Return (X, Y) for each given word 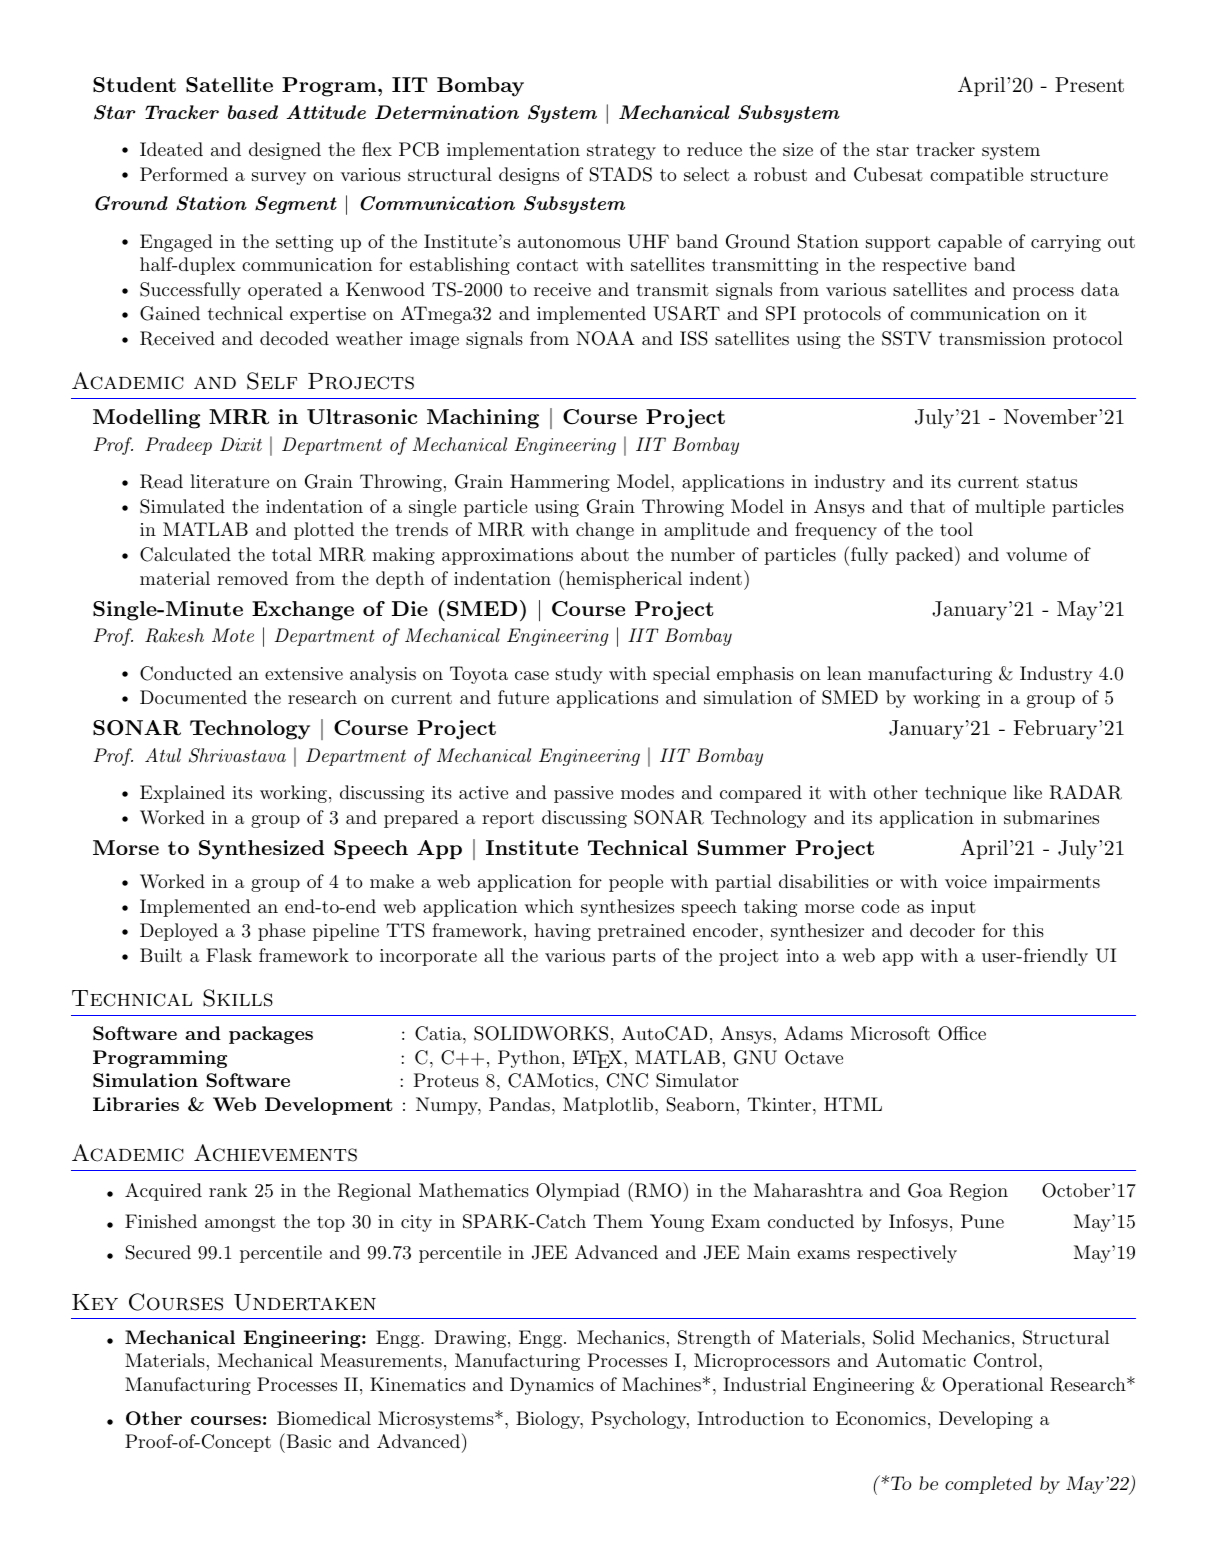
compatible (976, 176)
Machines (661, 1384)
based (253, 112)
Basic (307, 1440)
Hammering (560, 483)
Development (329, 1106)
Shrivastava (237, 755)
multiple (1010, 508)
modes (647, 792)
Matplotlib (608, 1106)
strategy (621, 152)
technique (965, 794)
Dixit (241, 444)
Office (962, 1033)
